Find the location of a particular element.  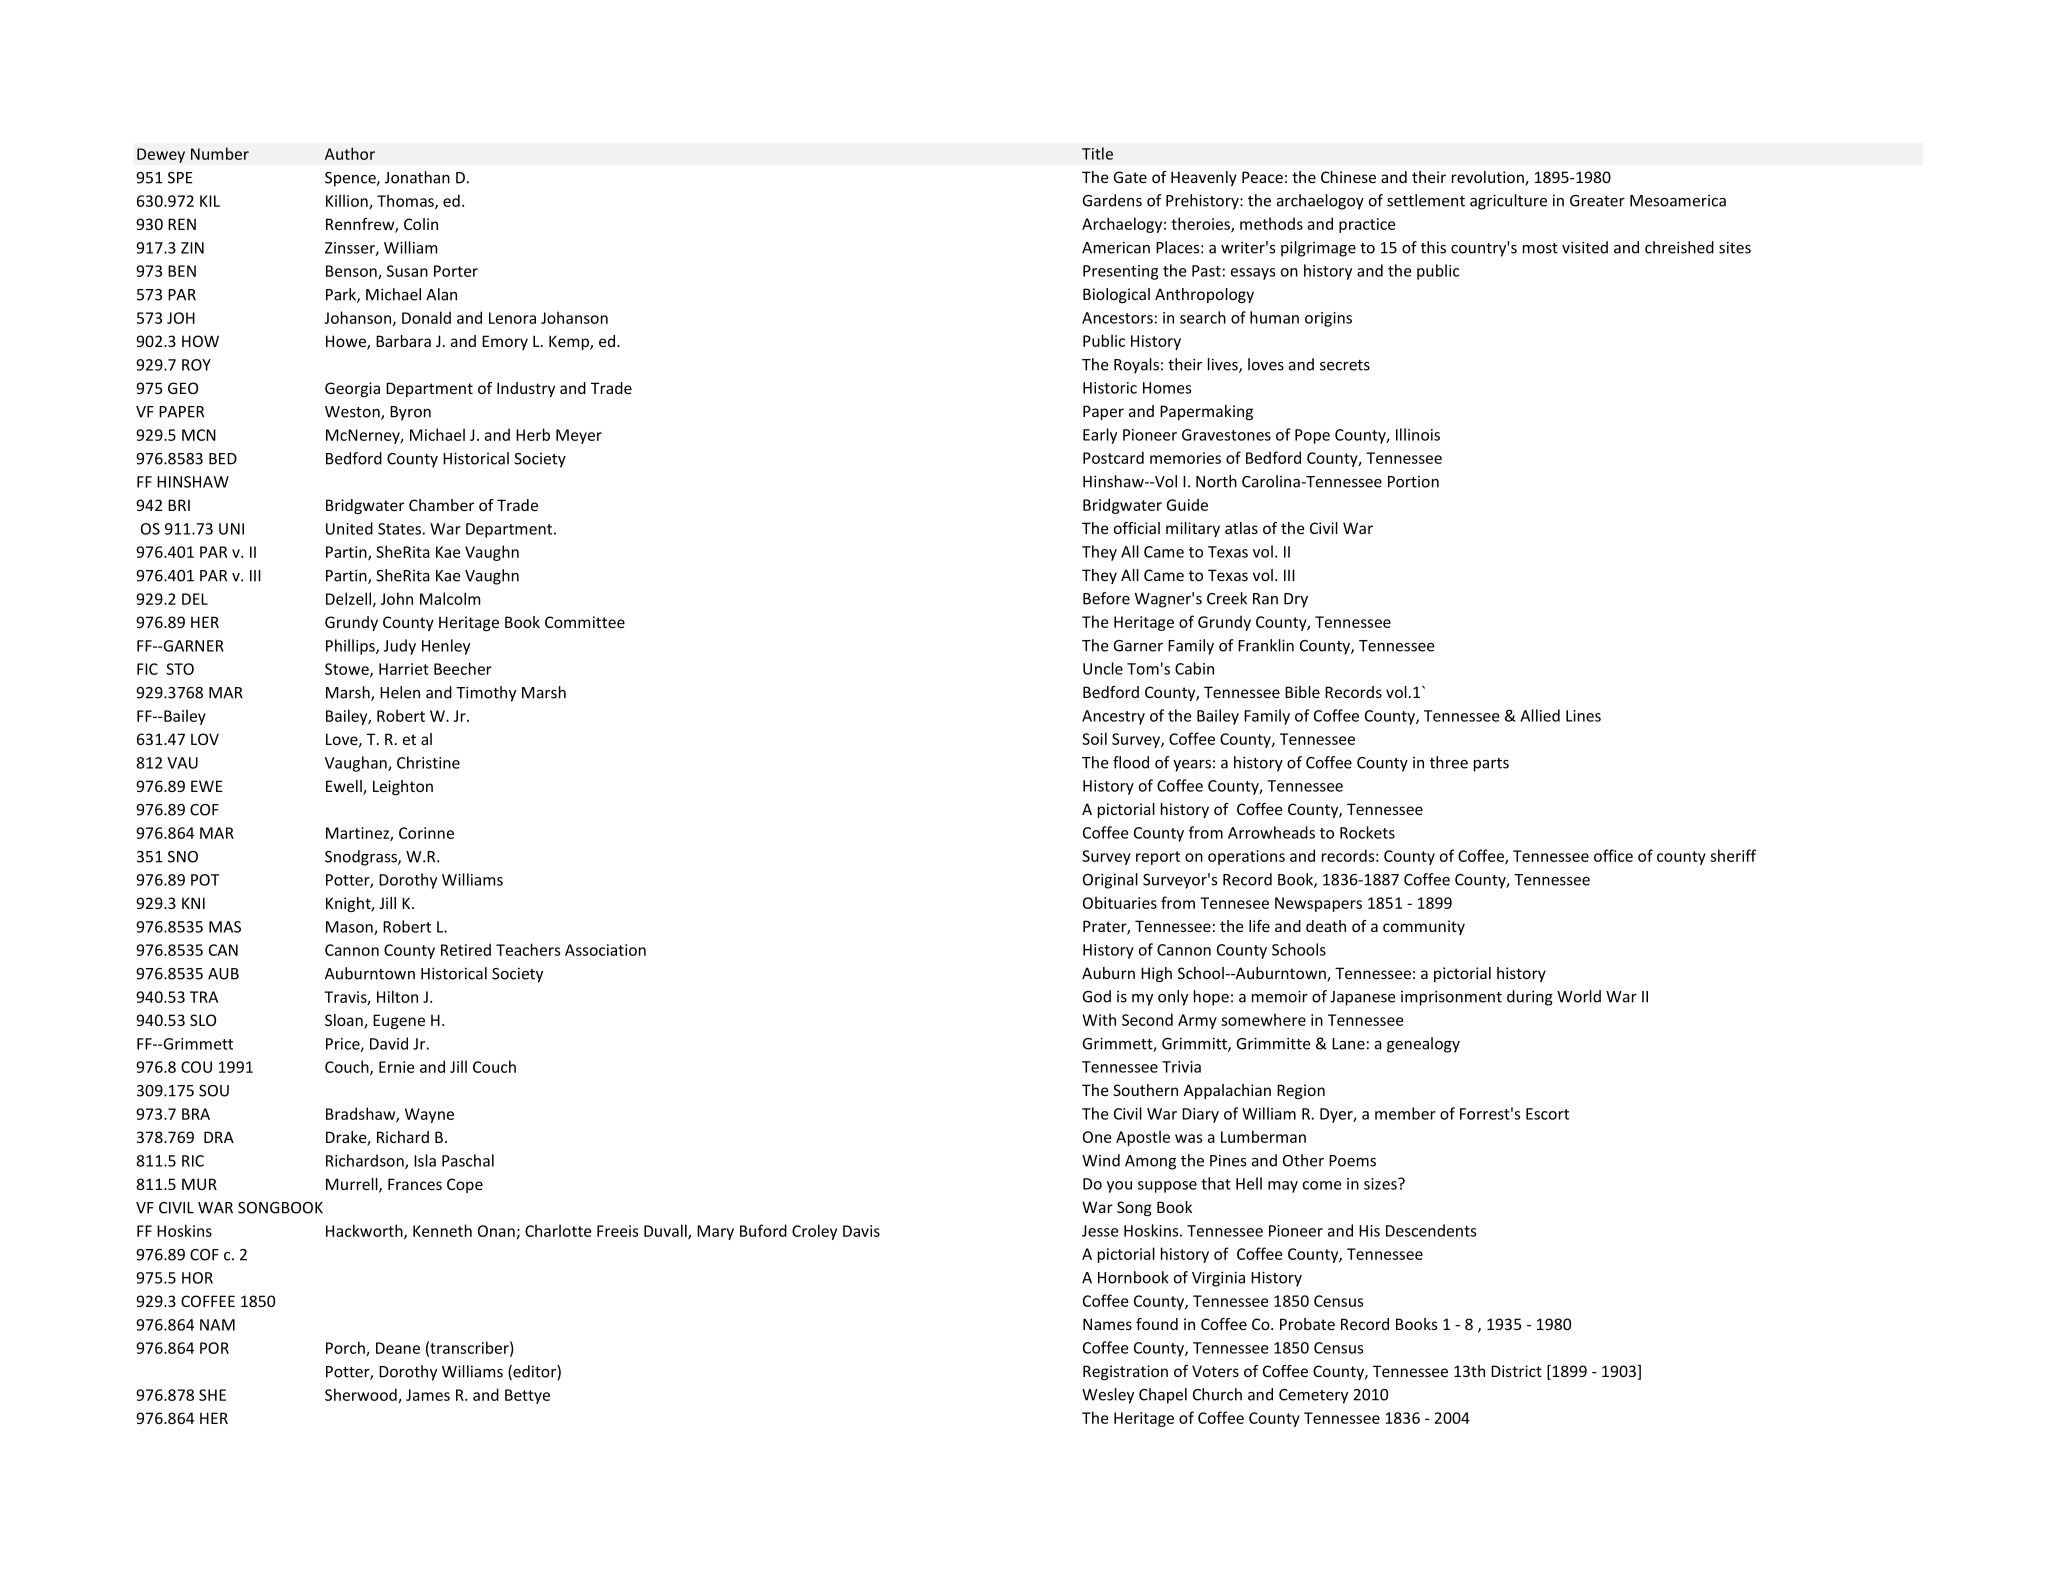

Soil is located at coordinates (1094, 738).
